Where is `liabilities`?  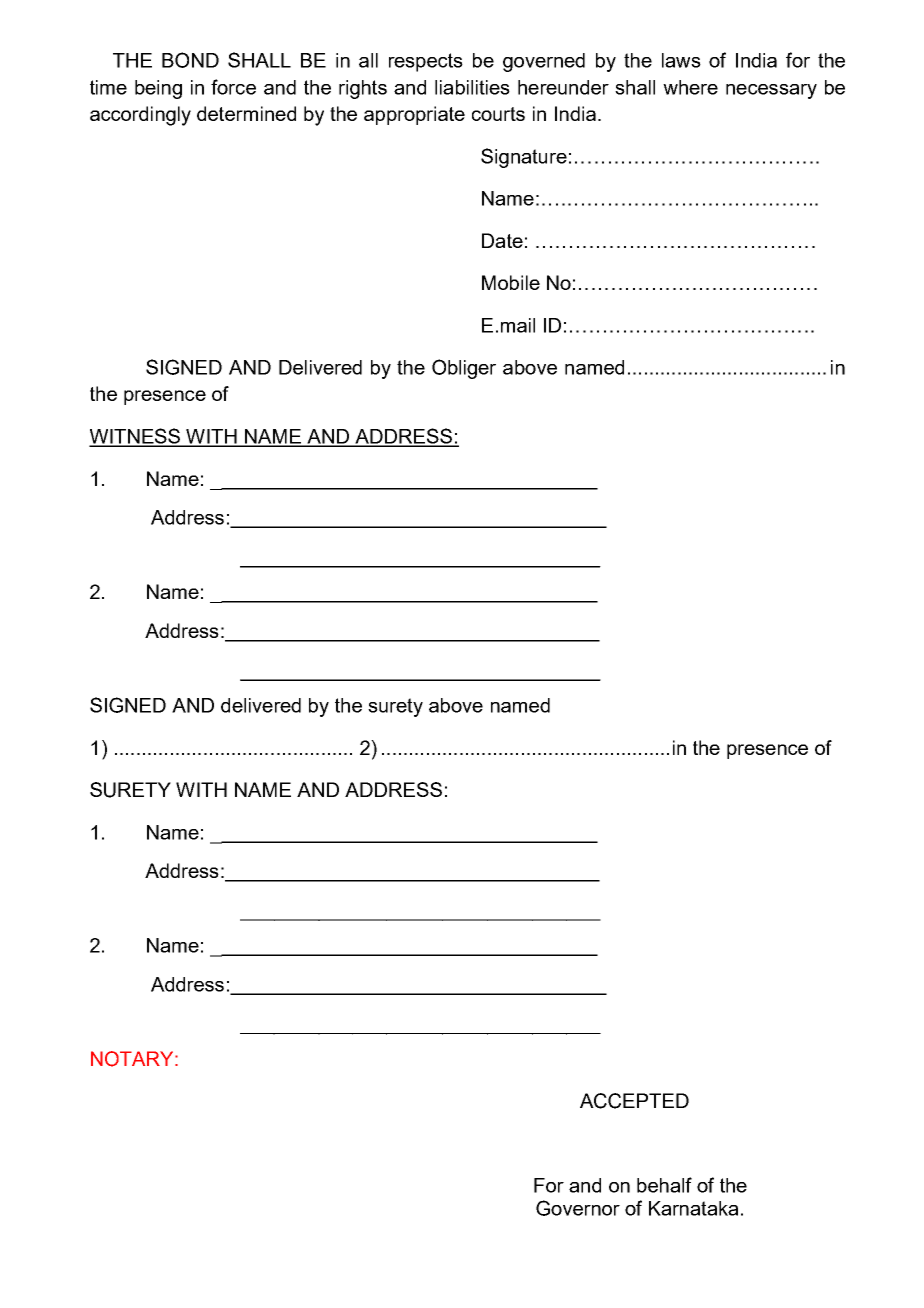 liabilities is located at coordinates (472, 87).
